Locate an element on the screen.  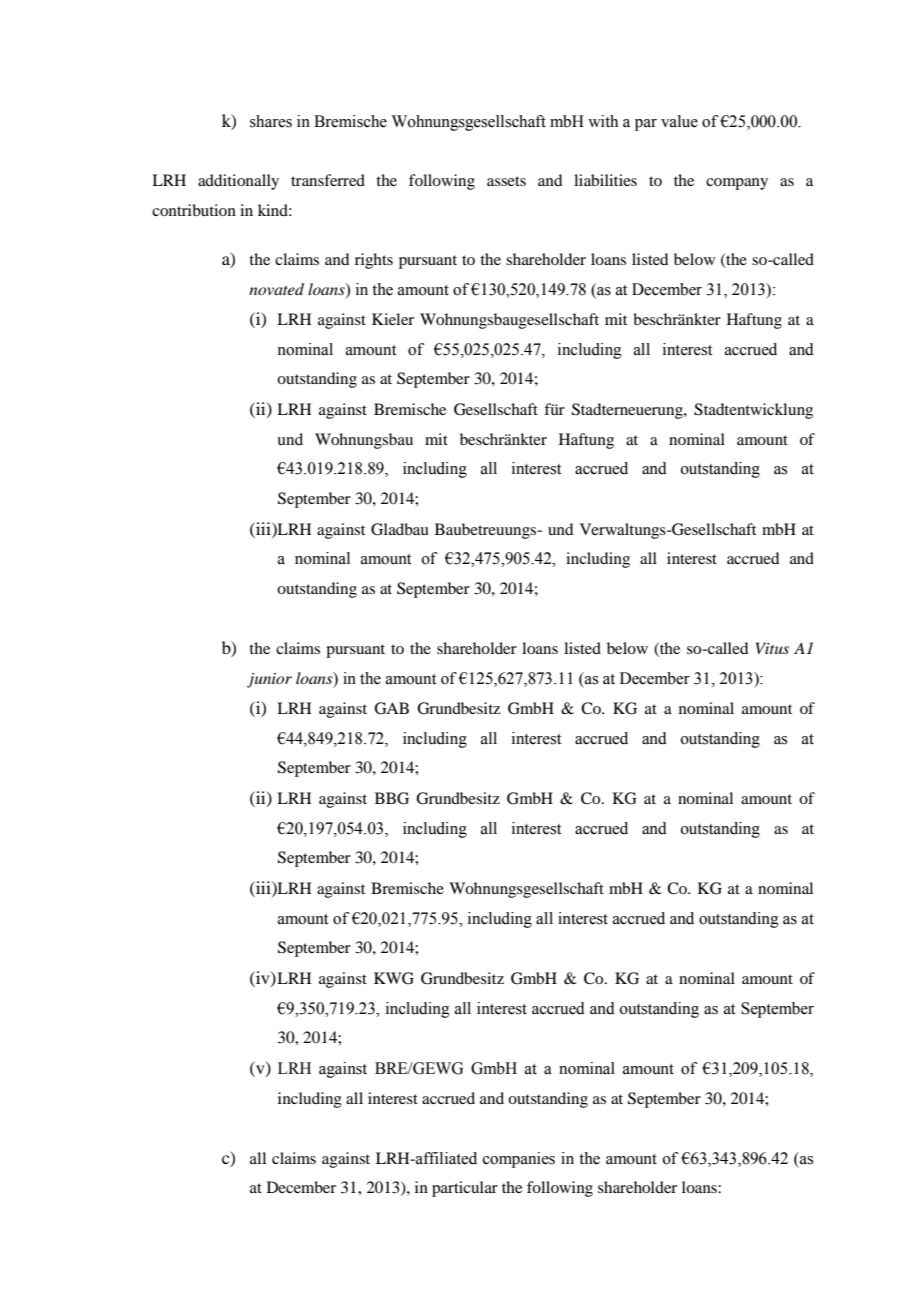
assets is located at coordinates (506, 181).
